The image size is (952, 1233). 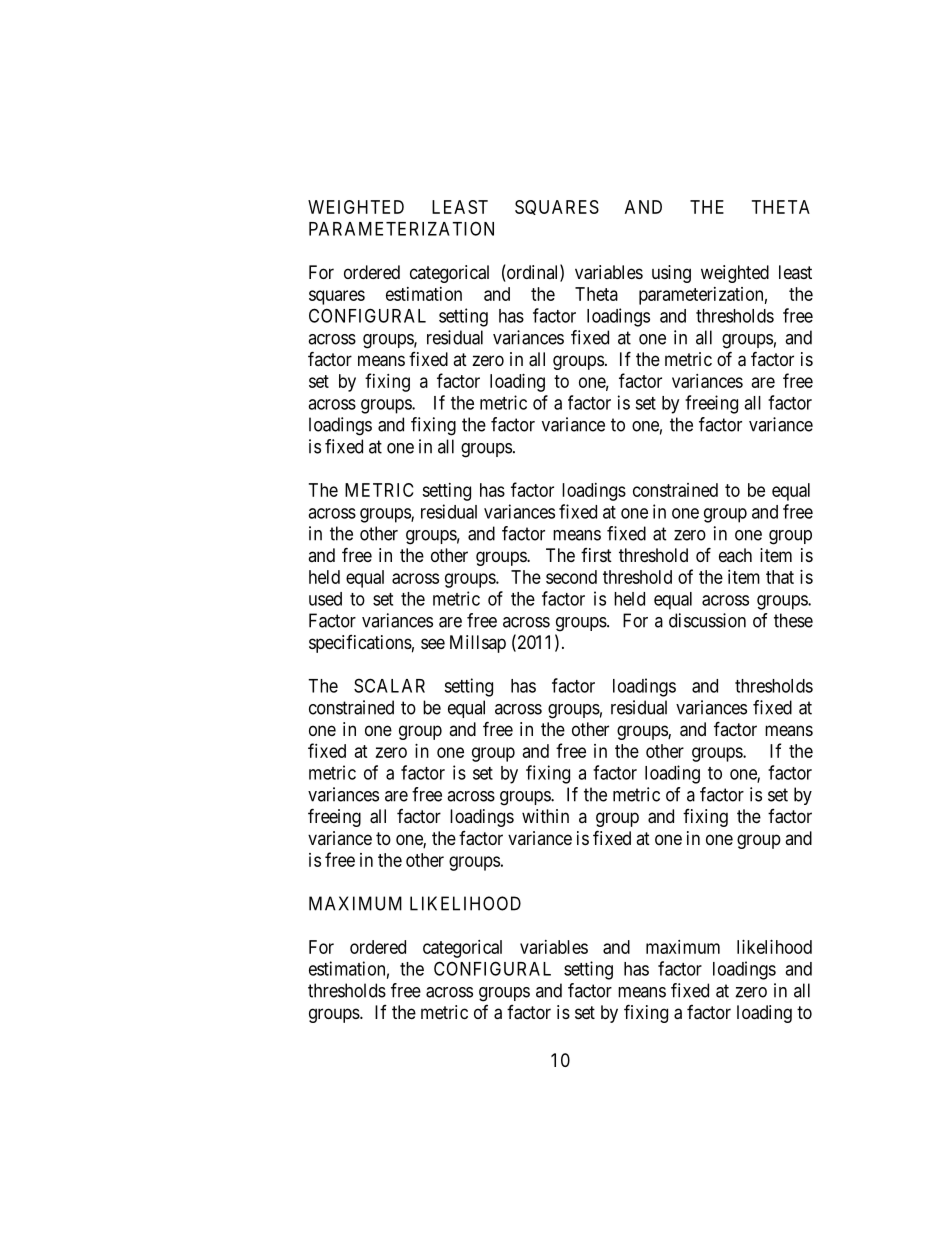 I want to click on using, so click(x=671, y=274).
